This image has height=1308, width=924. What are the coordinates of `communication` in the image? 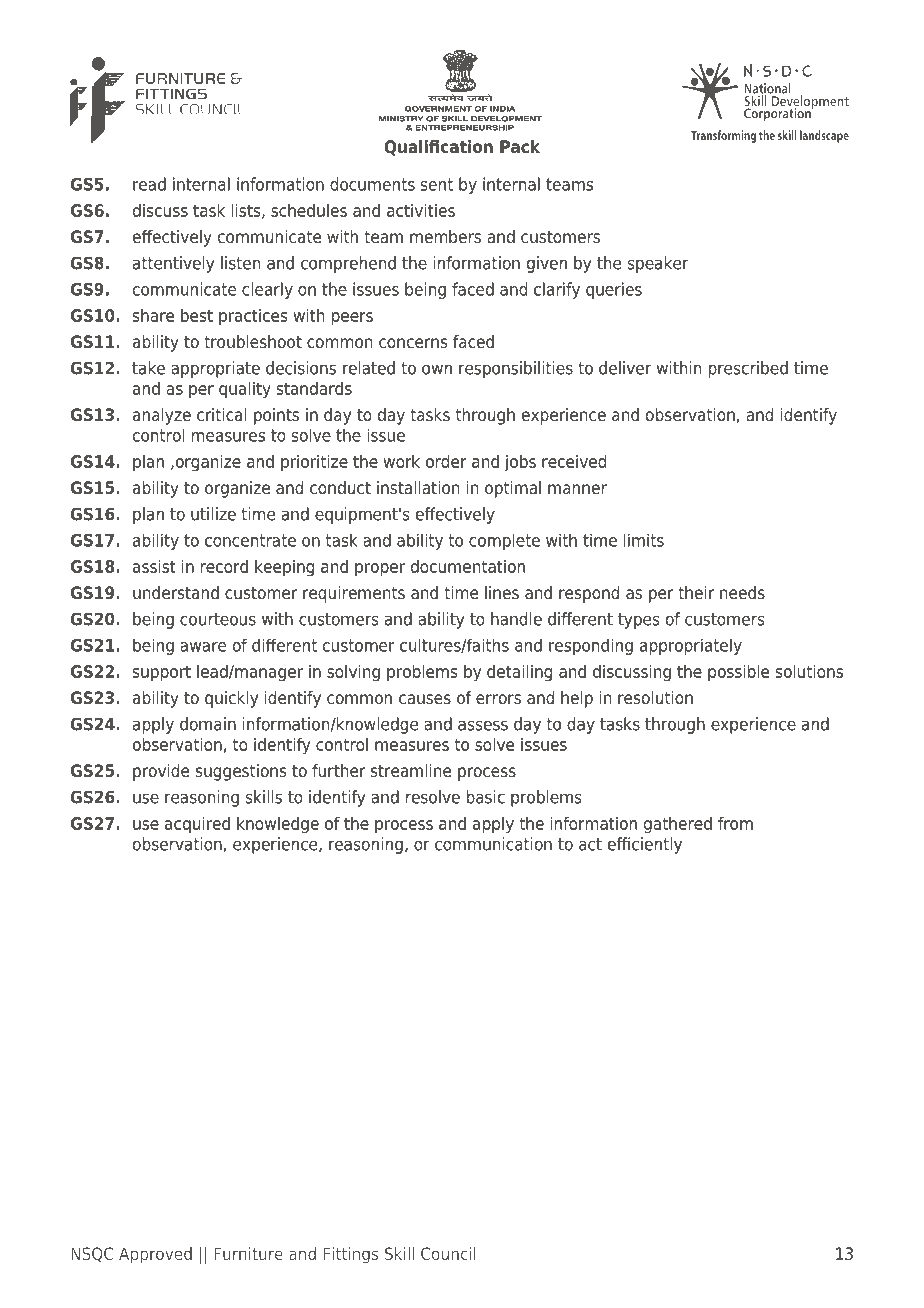 It's located at (493, 844).
